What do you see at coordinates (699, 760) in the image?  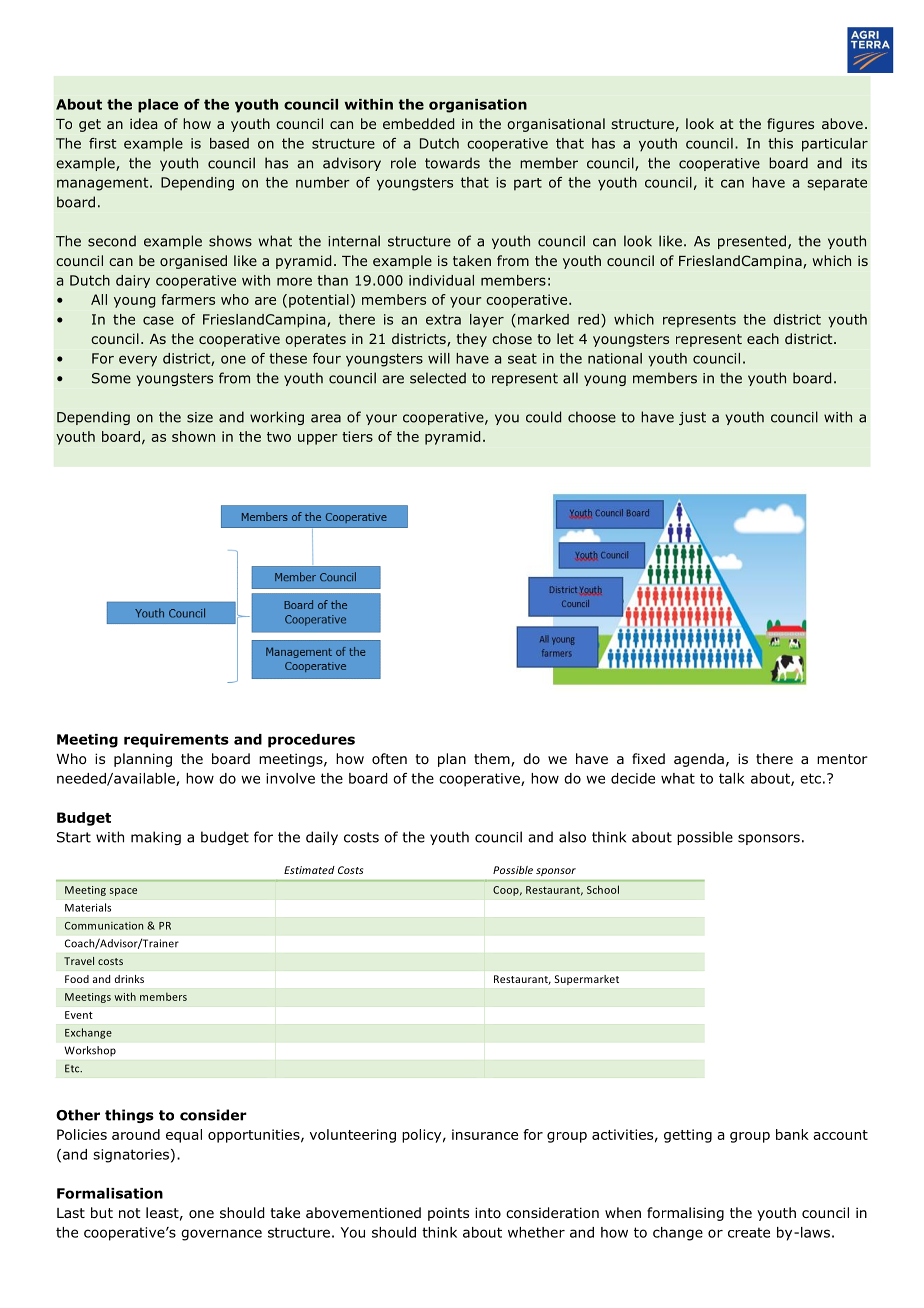 I see `agenda` at bounding box center [699, 760].
